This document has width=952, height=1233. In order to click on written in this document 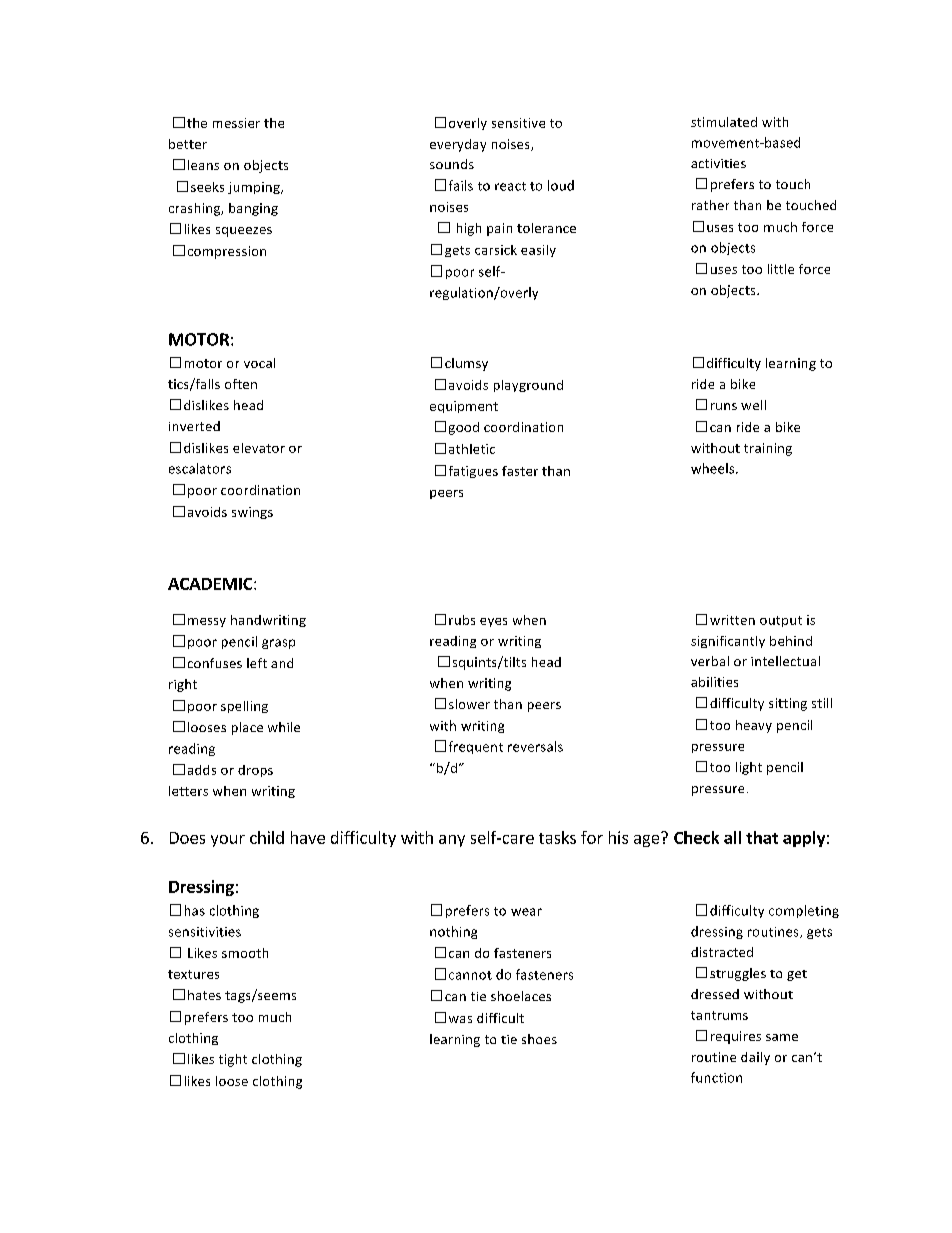, I will do `click(732, 620)`.
